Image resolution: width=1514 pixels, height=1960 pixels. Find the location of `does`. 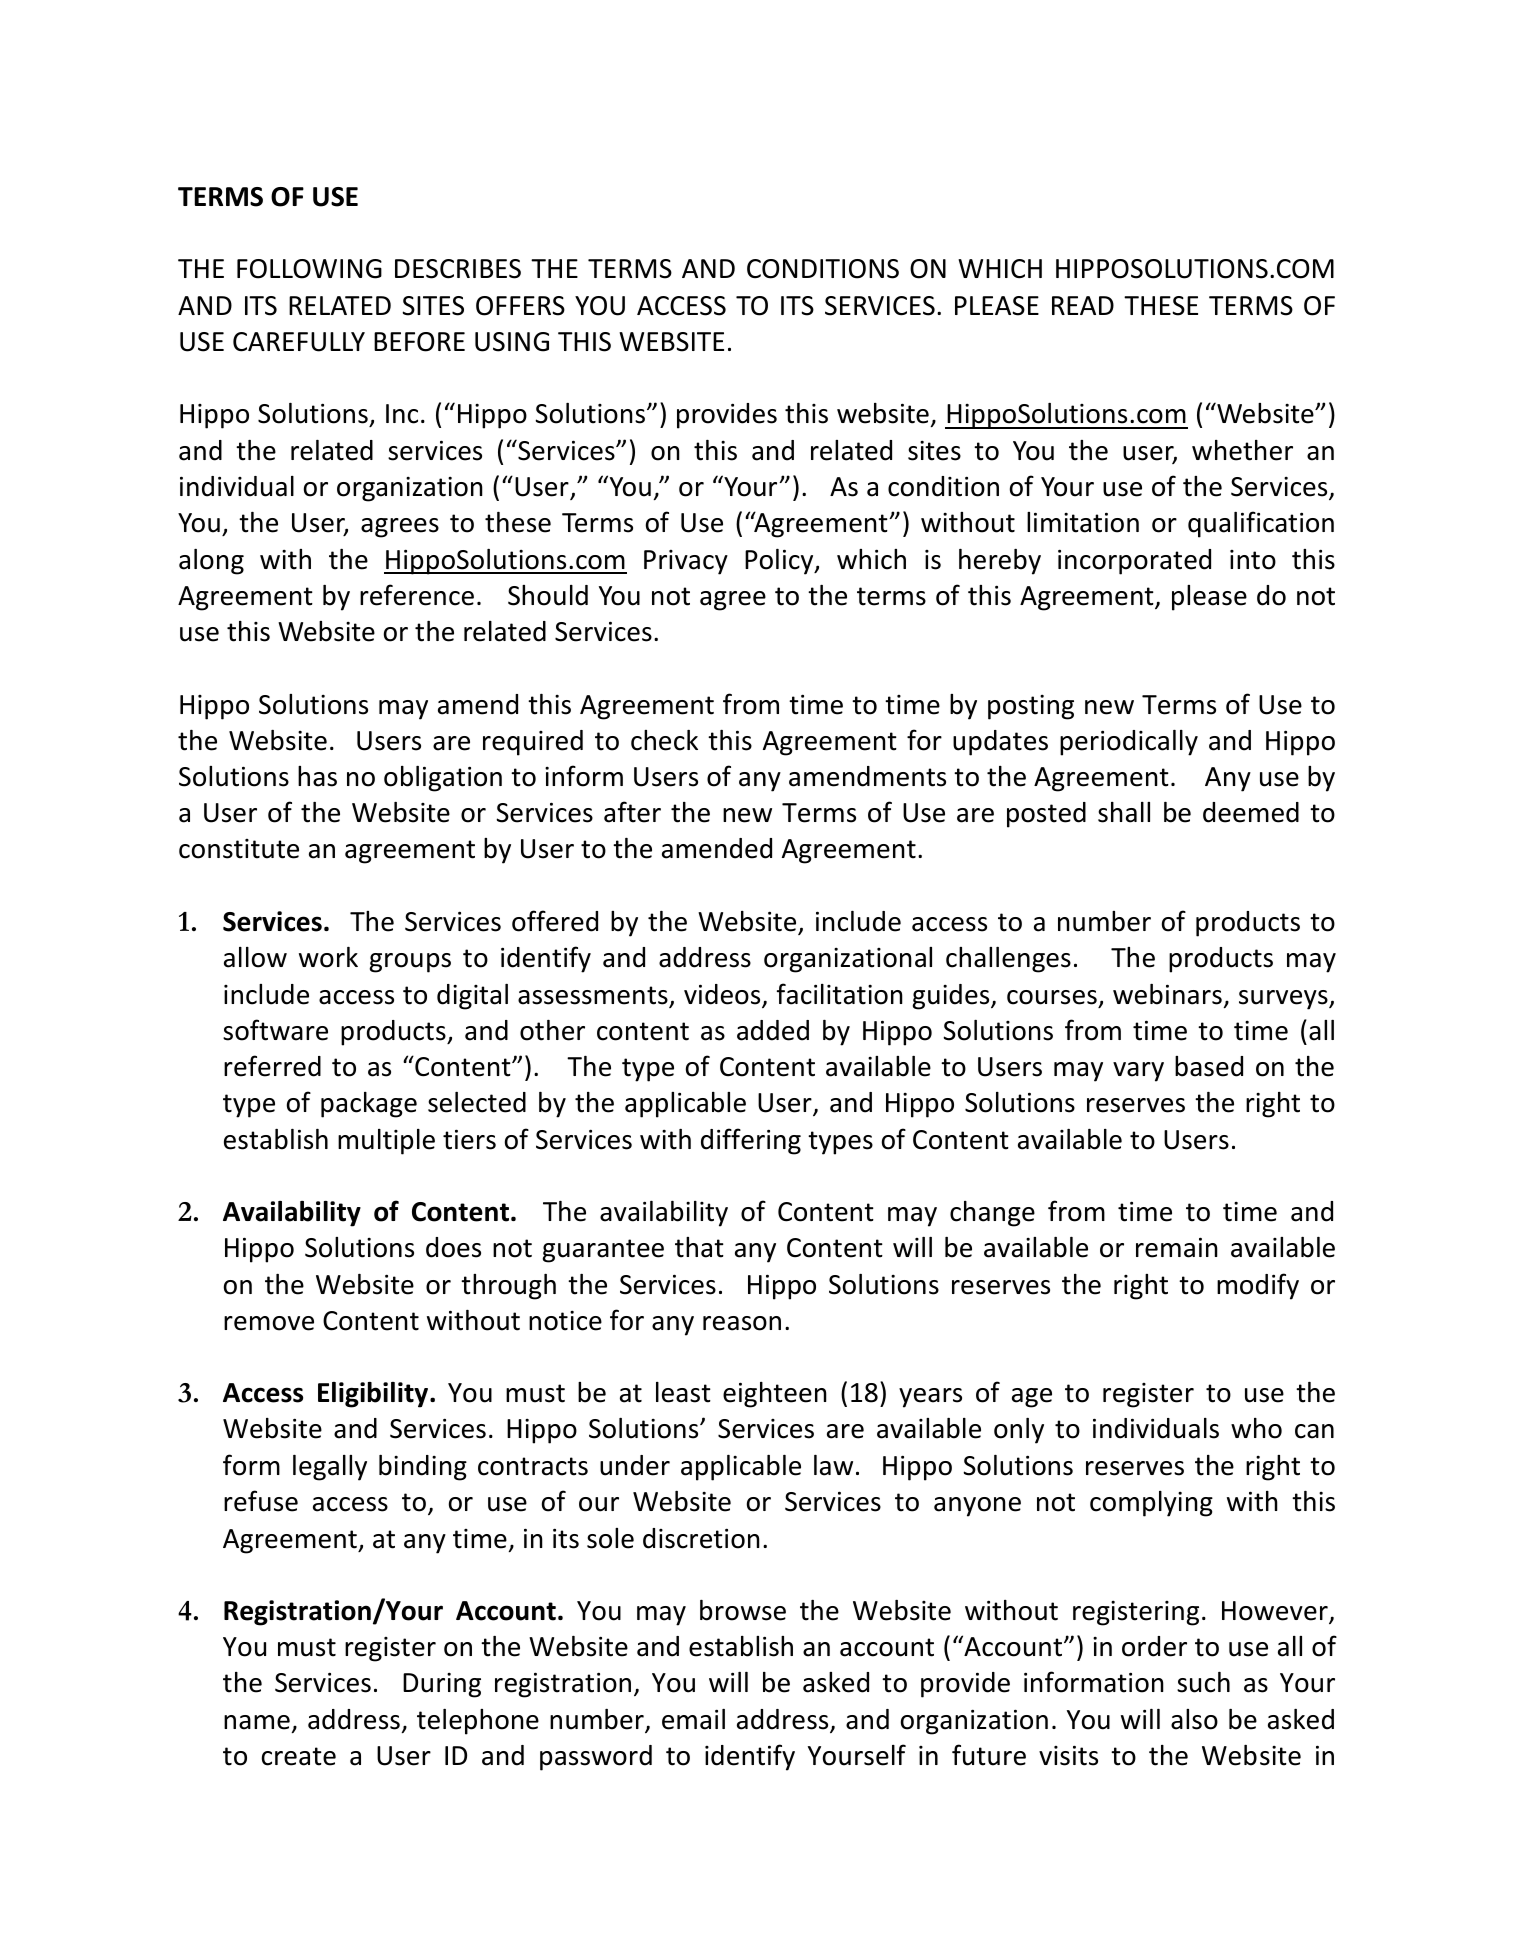

does is located at coordinates (453, 1247).
